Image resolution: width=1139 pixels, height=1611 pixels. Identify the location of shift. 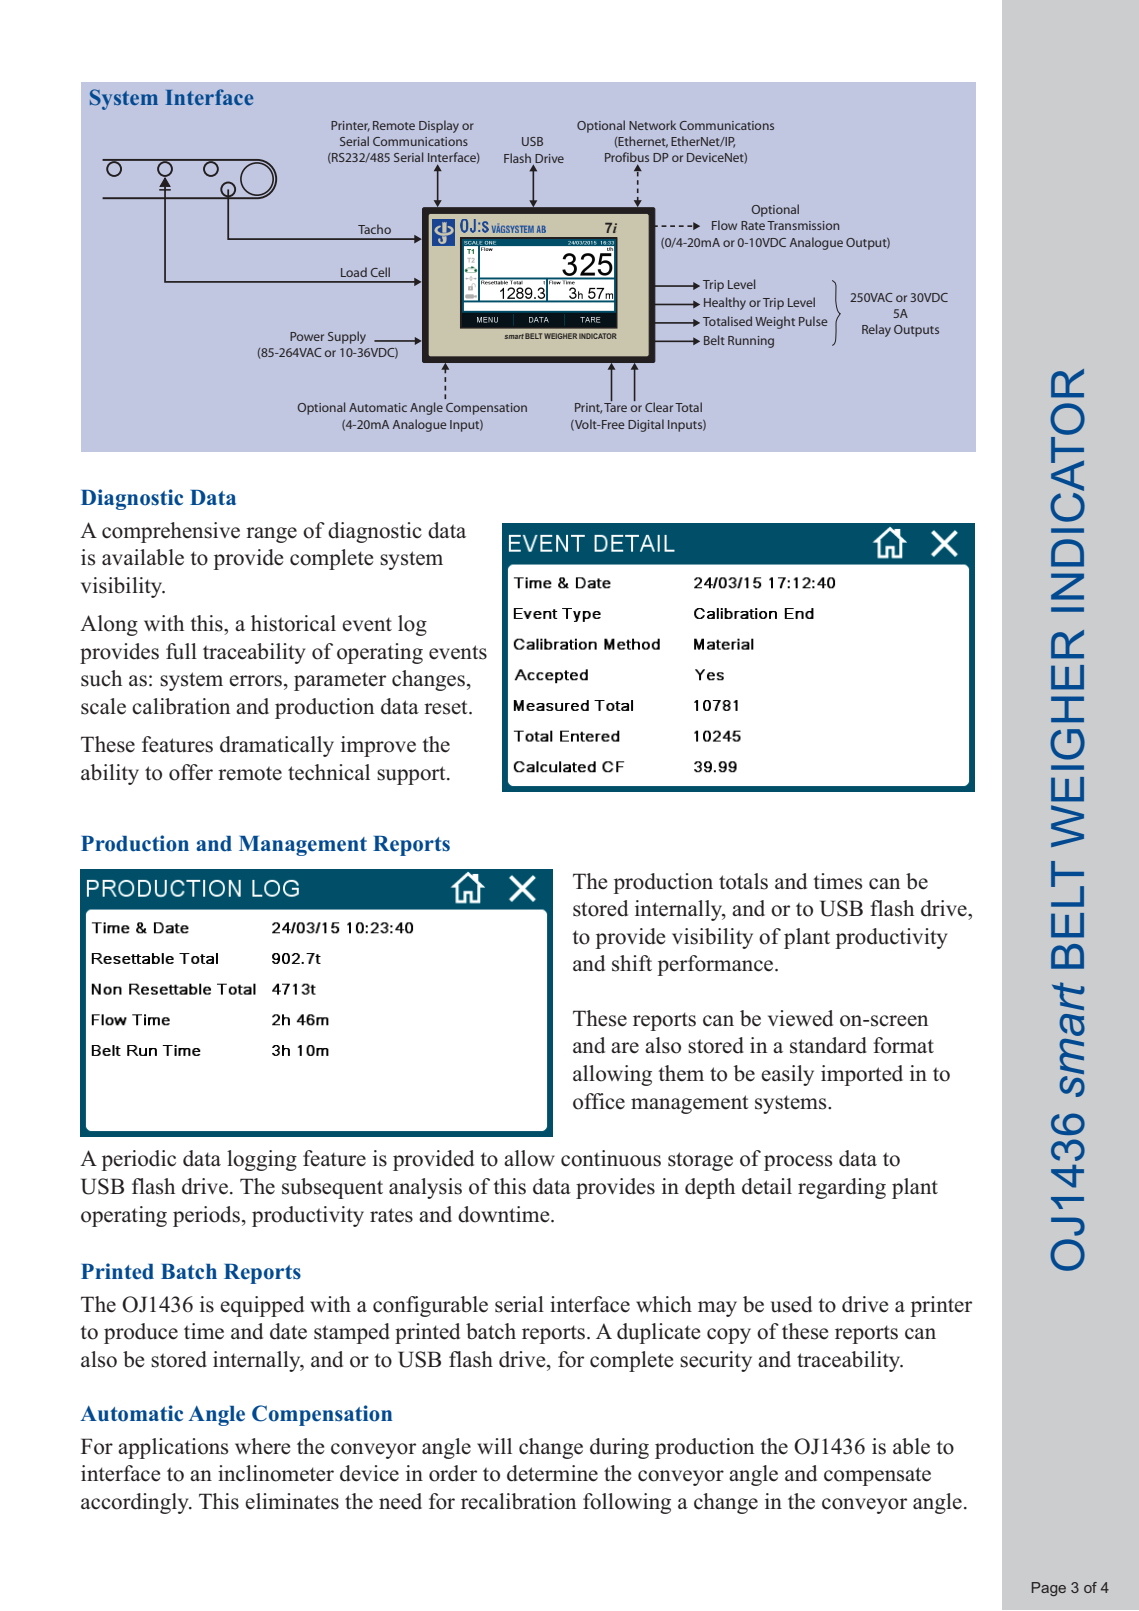
(632, 963).
